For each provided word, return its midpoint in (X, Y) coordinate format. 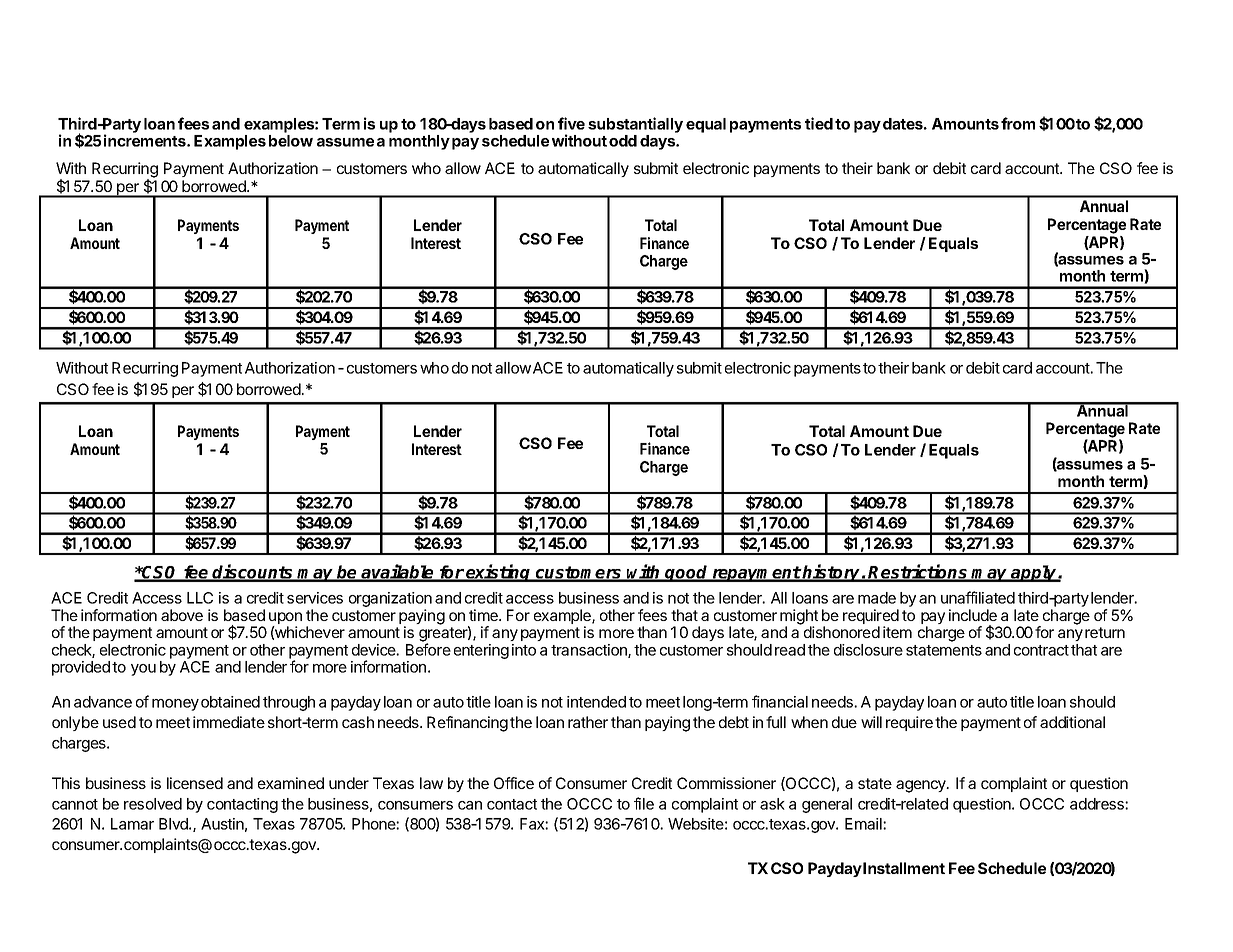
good (687, 573)
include (973, 615)
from (1018, 123)
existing (499, 573)
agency (922, 786)
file (644, 803)
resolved (153, 804)
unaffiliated (978, 597)
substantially (635, 126)
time (484, 615)
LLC (200, 598)
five (571, 123)
